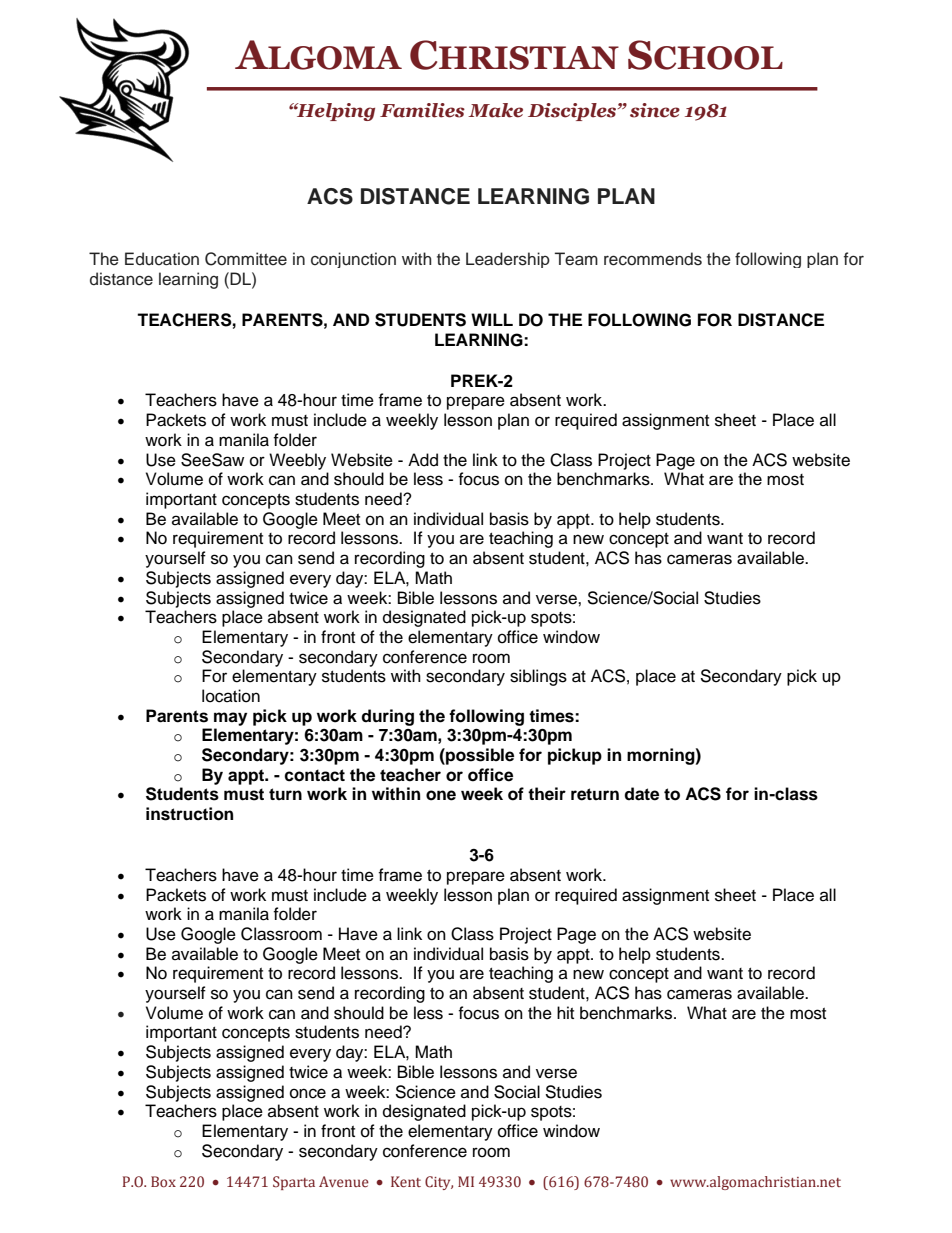  What do you see at coordinates (189, 814) in the image?
I see `instruction` at bounding box center [189, 814].
